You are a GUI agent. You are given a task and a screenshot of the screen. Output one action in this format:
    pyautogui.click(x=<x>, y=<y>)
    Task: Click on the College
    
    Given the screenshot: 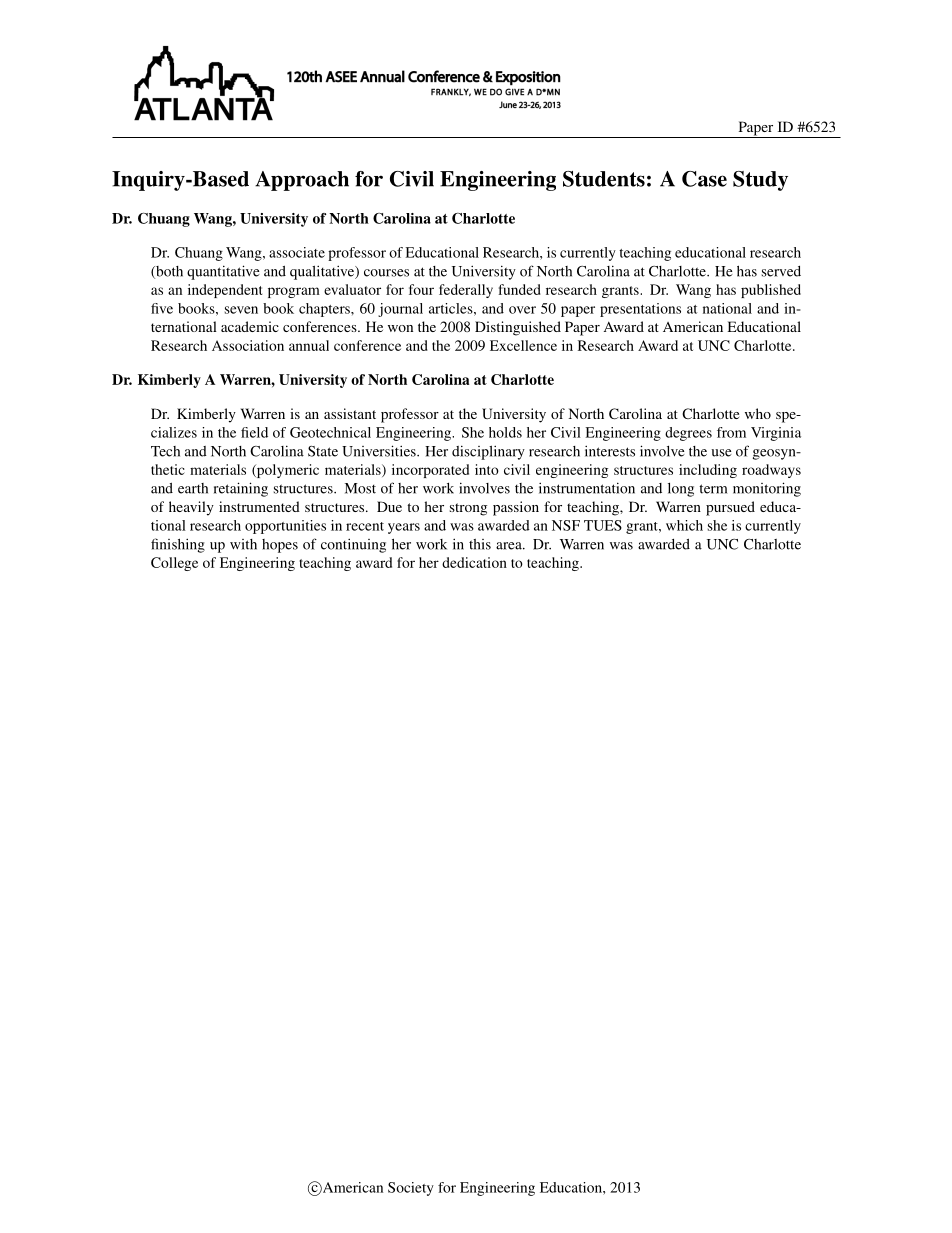 What is the action you would take?
    pyautogui.click(x=174, y=564)
